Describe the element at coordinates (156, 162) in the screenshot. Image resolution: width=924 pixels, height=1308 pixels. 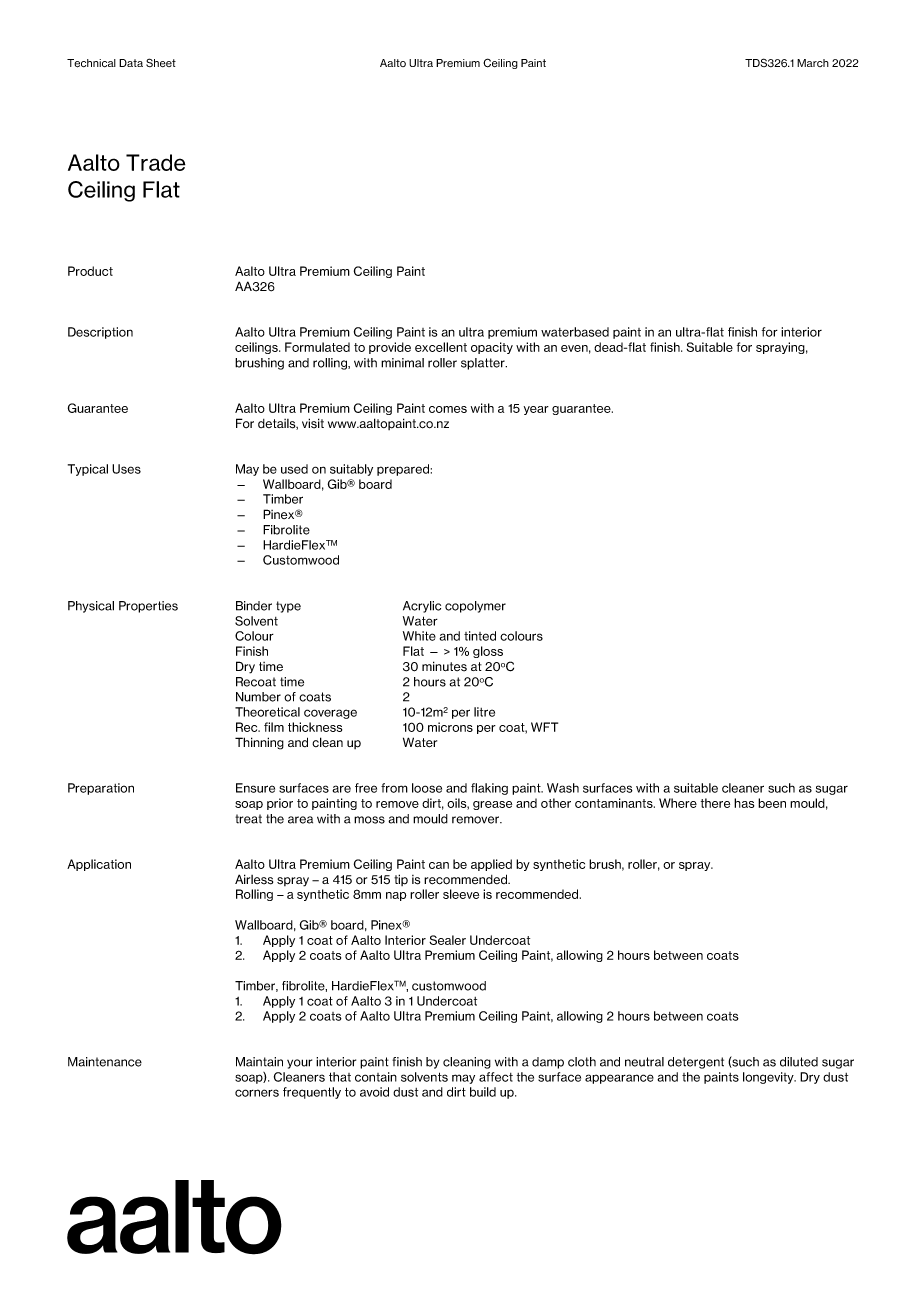
I see `Trade` at that location.
